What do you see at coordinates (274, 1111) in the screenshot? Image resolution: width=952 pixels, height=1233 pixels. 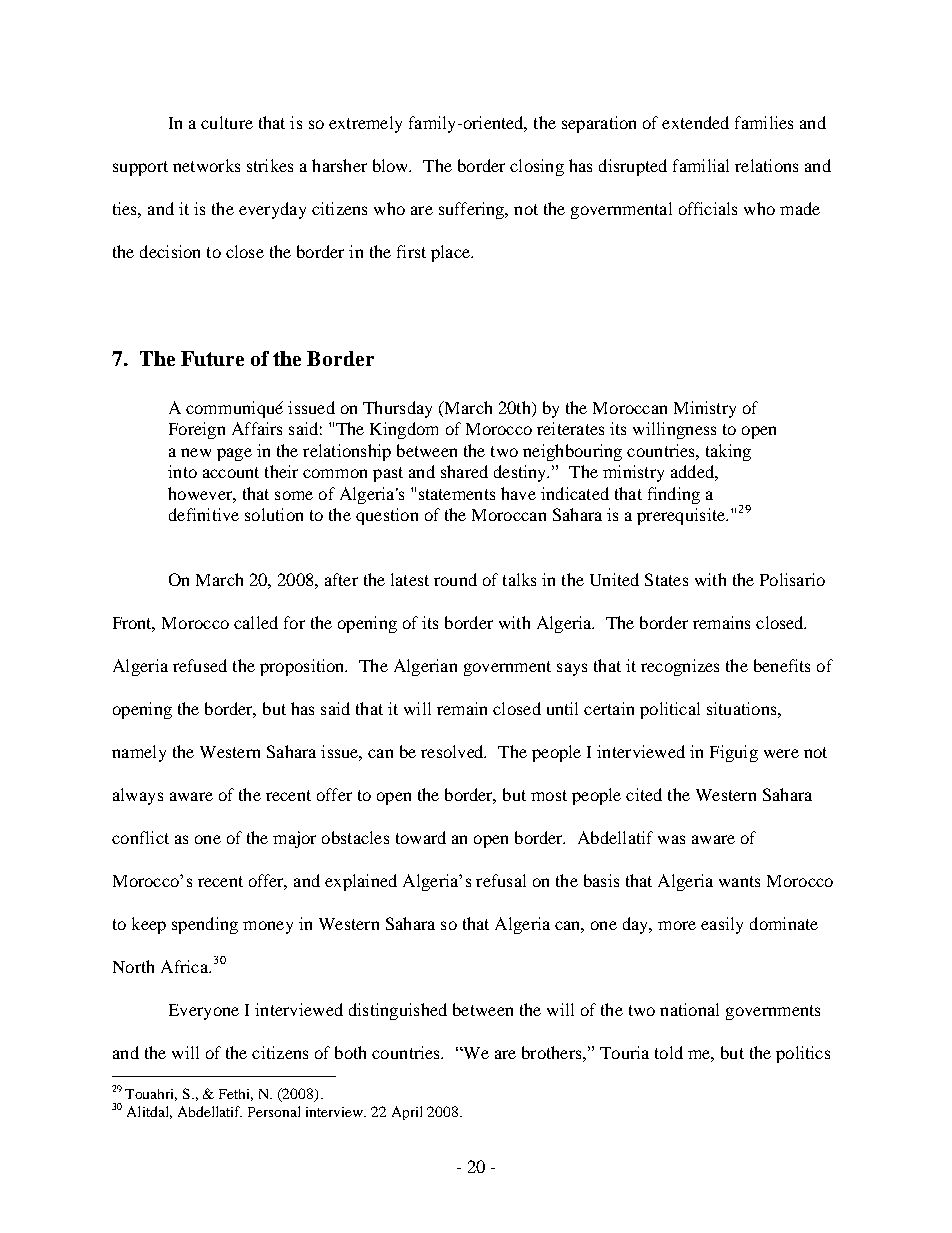 I see `Personal` at bounding box center [274, 1111].
